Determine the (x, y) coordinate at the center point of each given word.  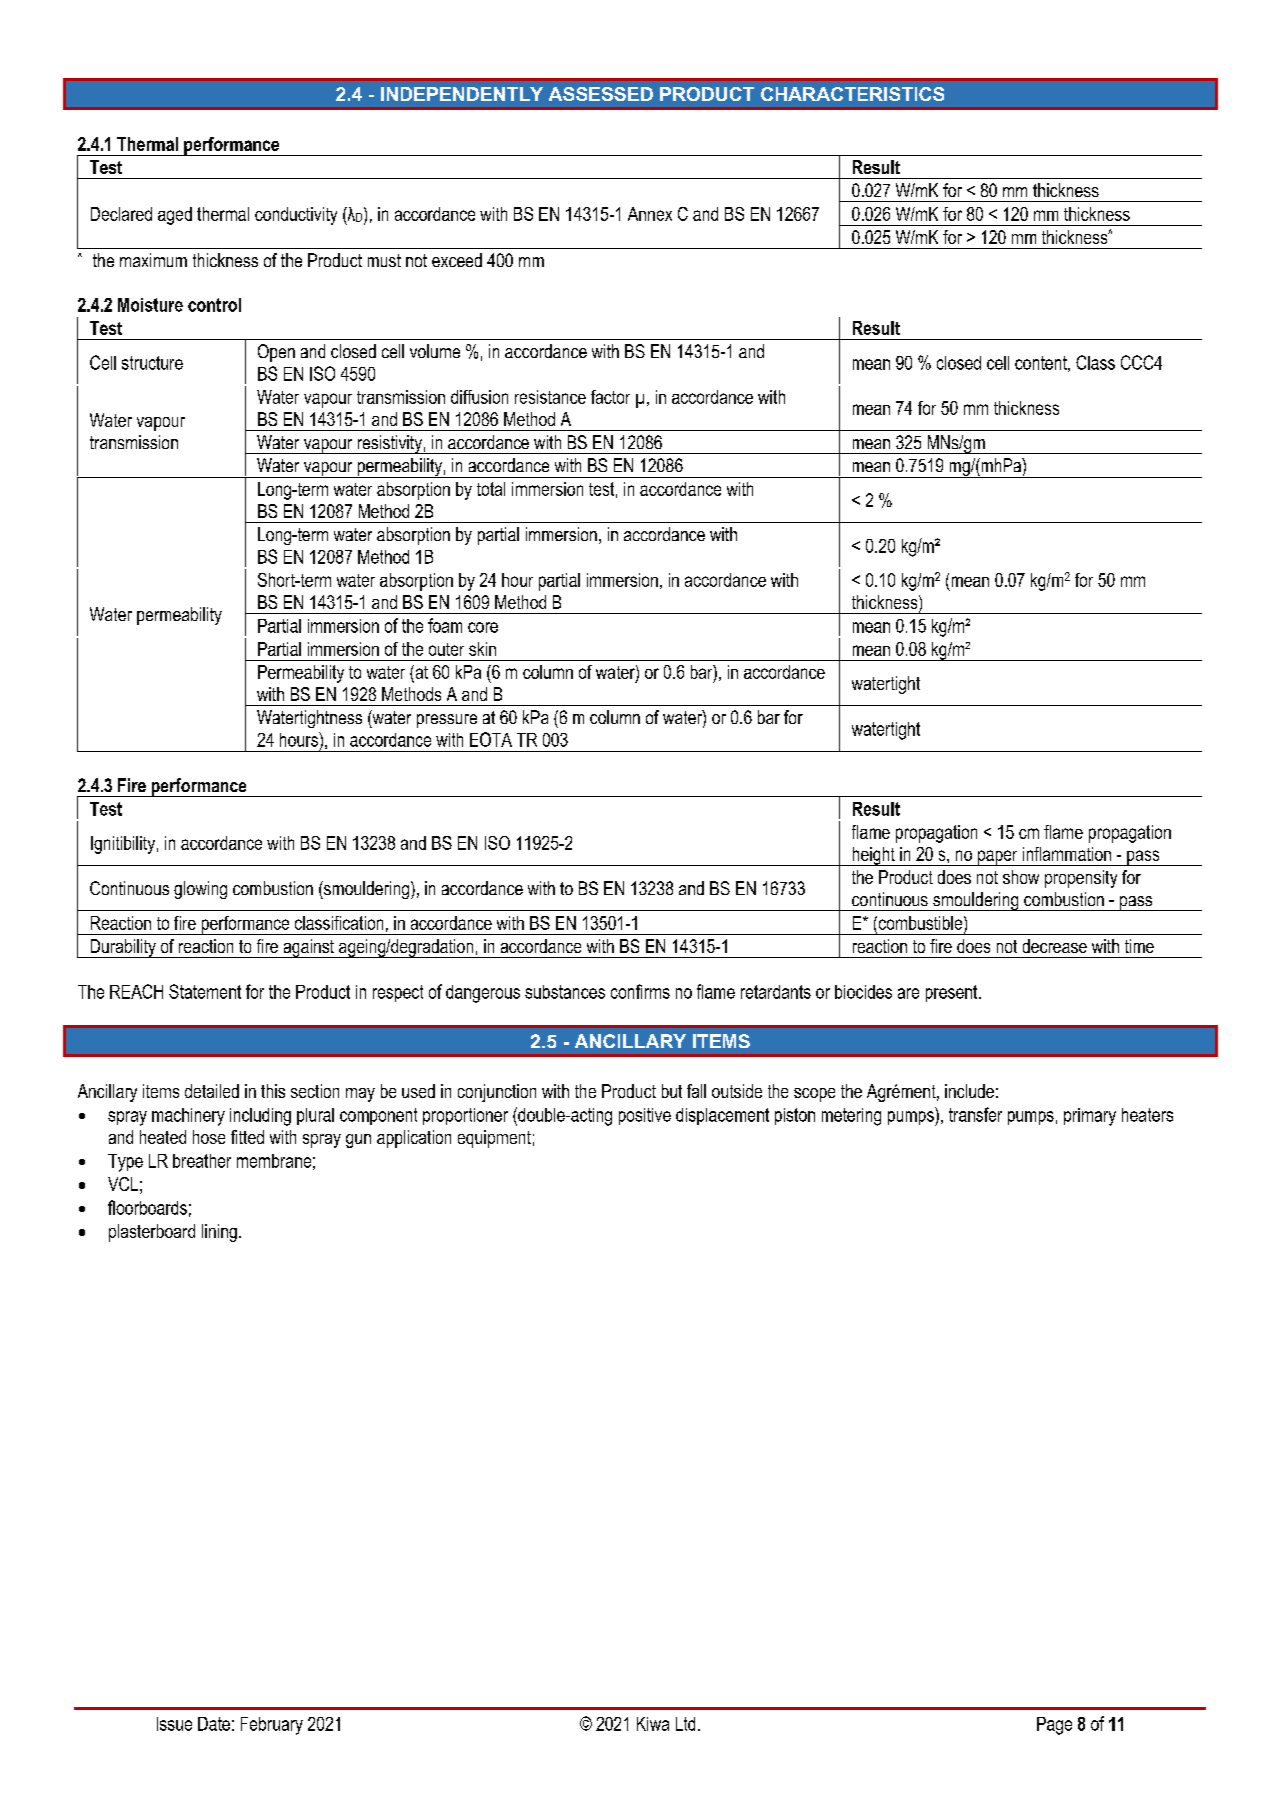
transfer (975, 1114)
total (491, 489)
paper (997, 858)
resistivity (389, 444)
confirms (640, 991)
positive (645, 1116)
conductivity (296, 216)
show (1021, 877)
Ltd (685, 1724)
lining (219, 1233)
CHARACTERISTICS (852, 94)
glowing (200, 890)
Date (214, 1724)
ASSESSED (601, 94)
